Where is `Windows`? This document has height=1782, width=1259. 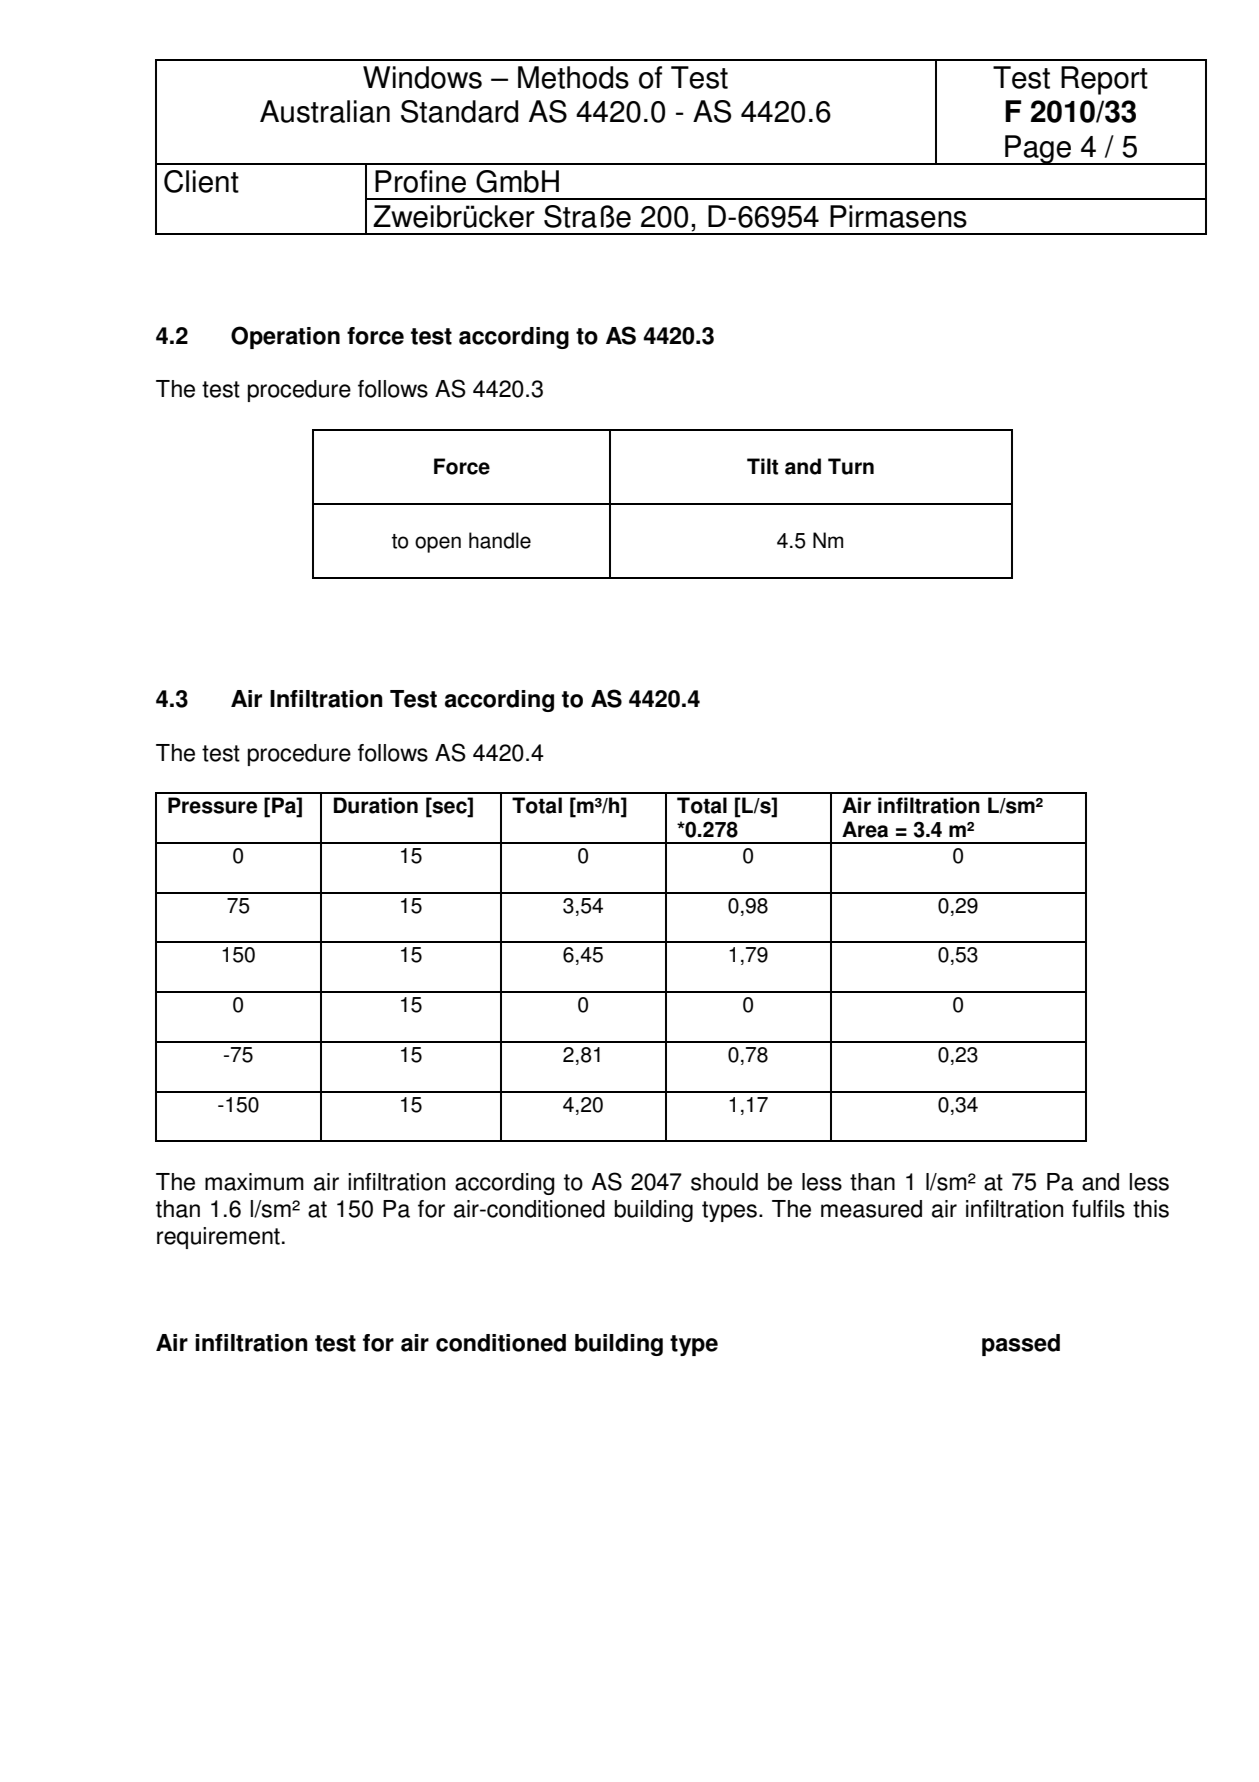 Windows is located at coordinates (422, 77).
